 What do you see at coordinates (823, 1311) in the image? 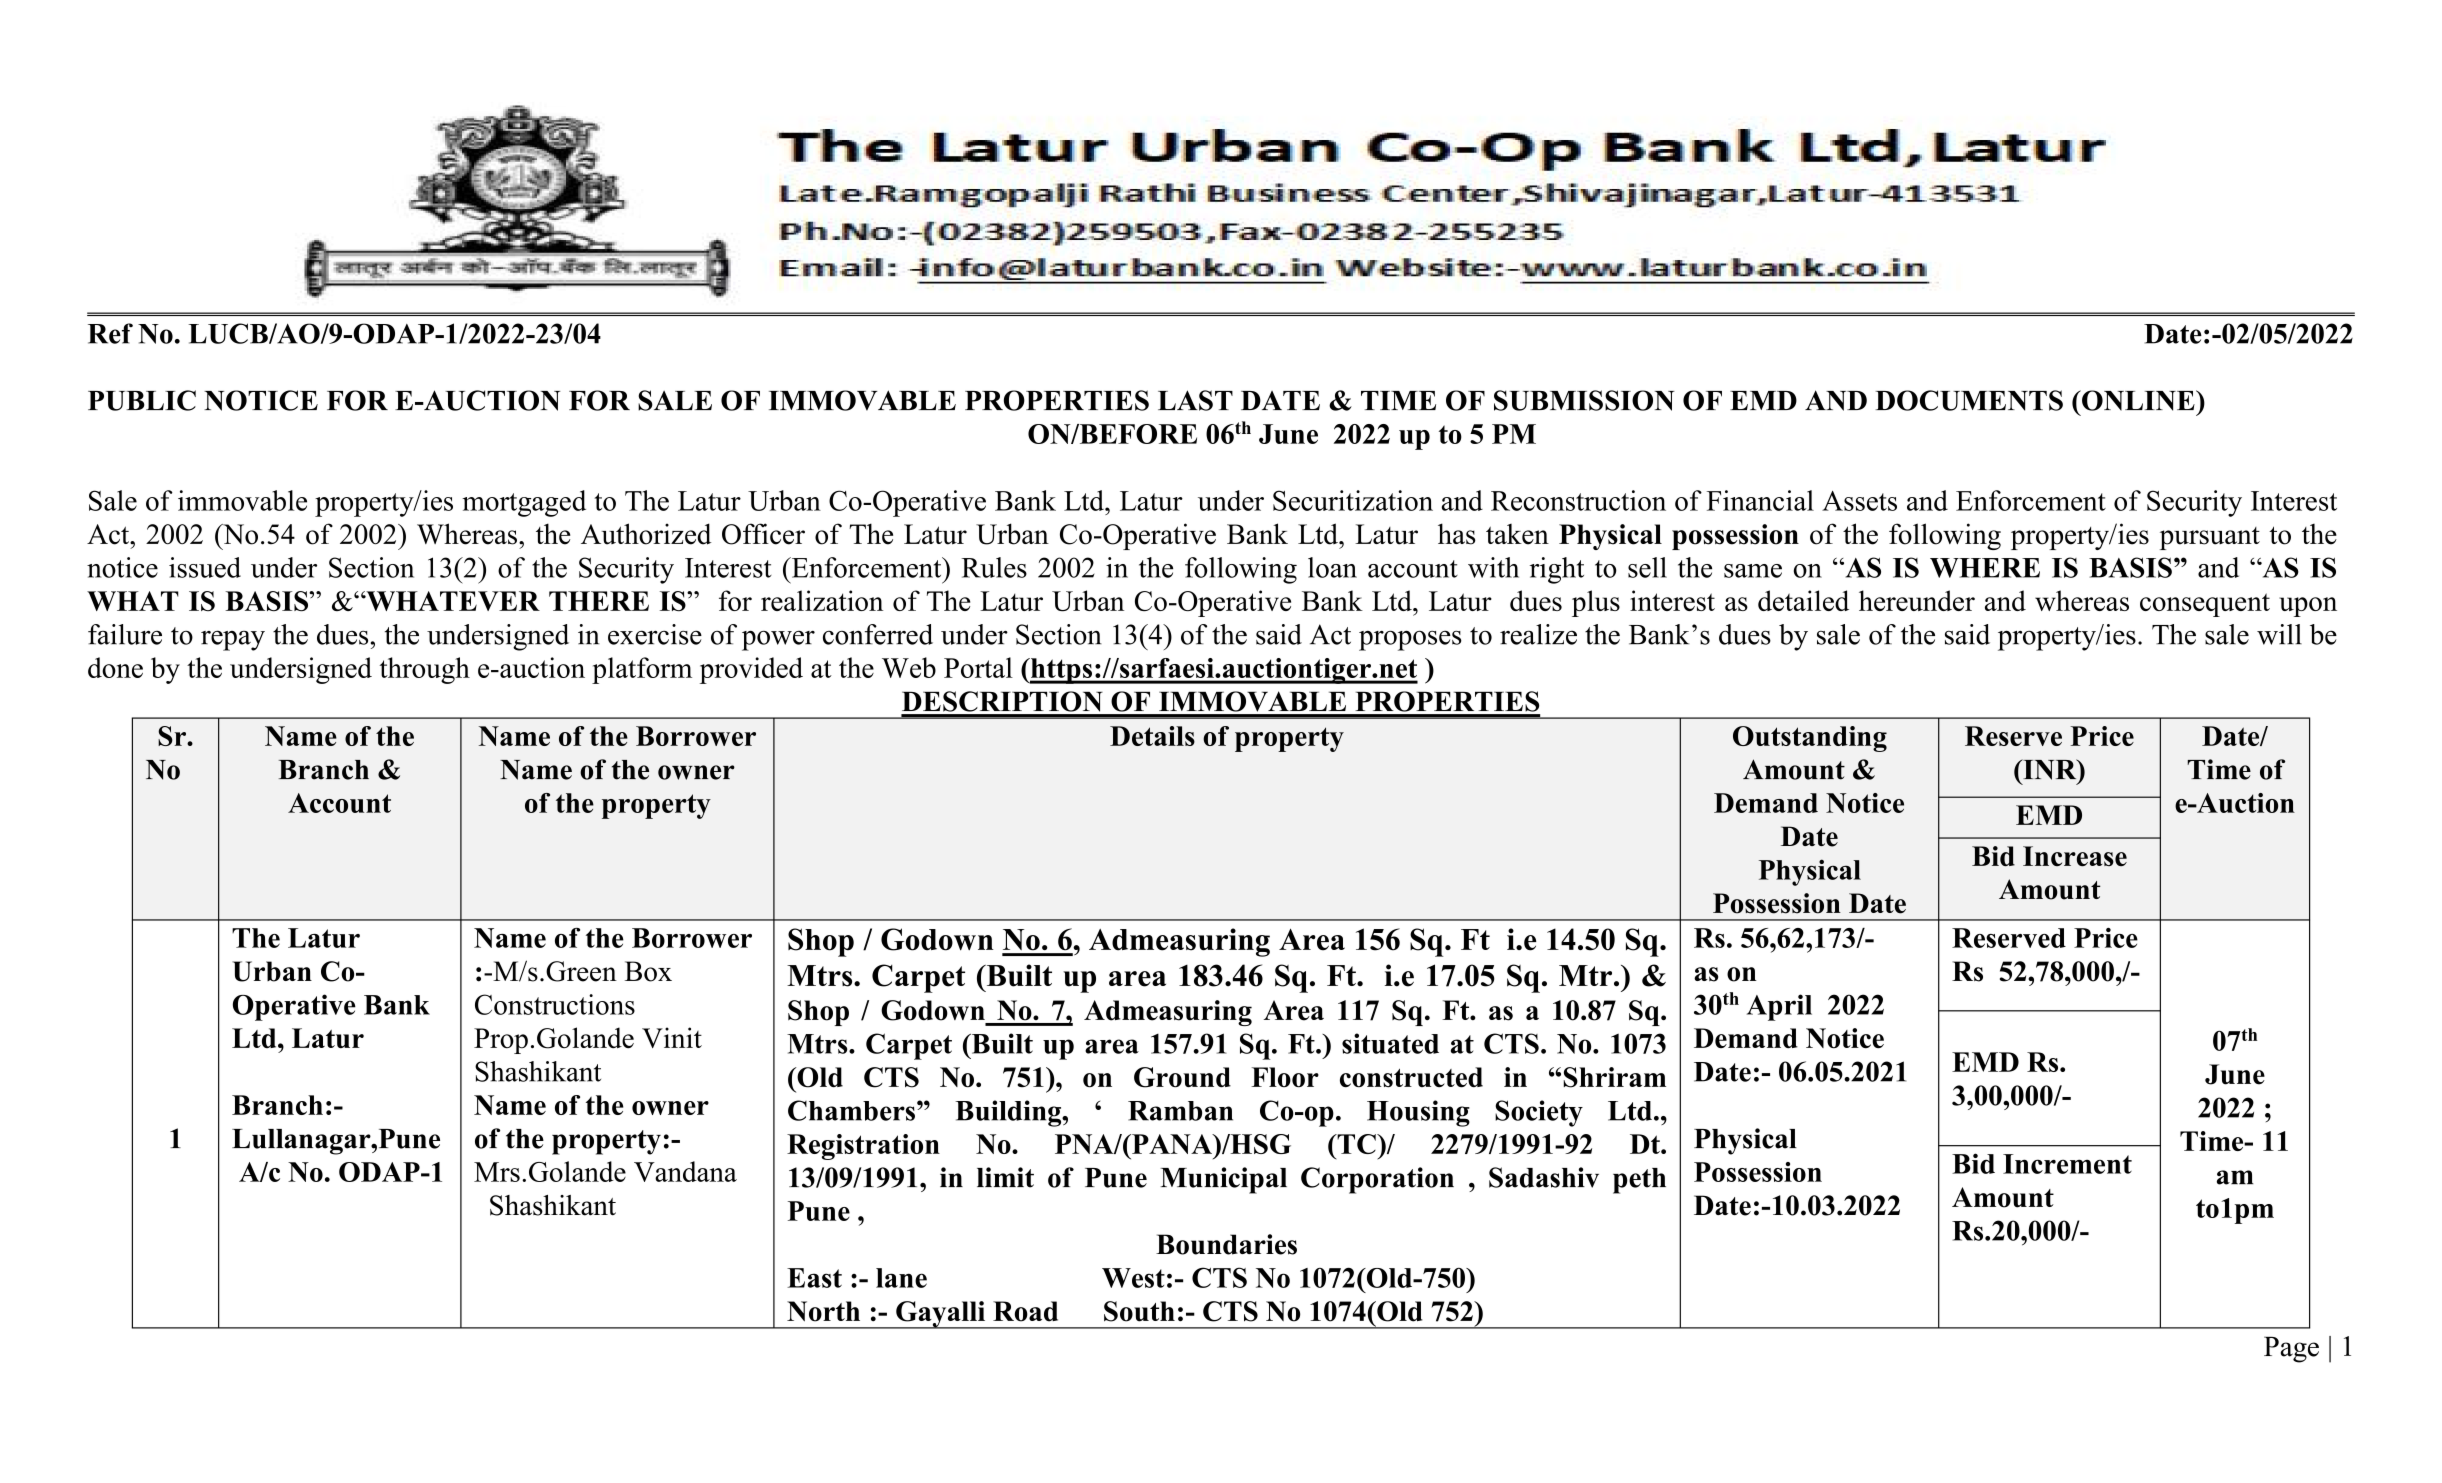
I see `North` at bounding box center [823, 1311].
